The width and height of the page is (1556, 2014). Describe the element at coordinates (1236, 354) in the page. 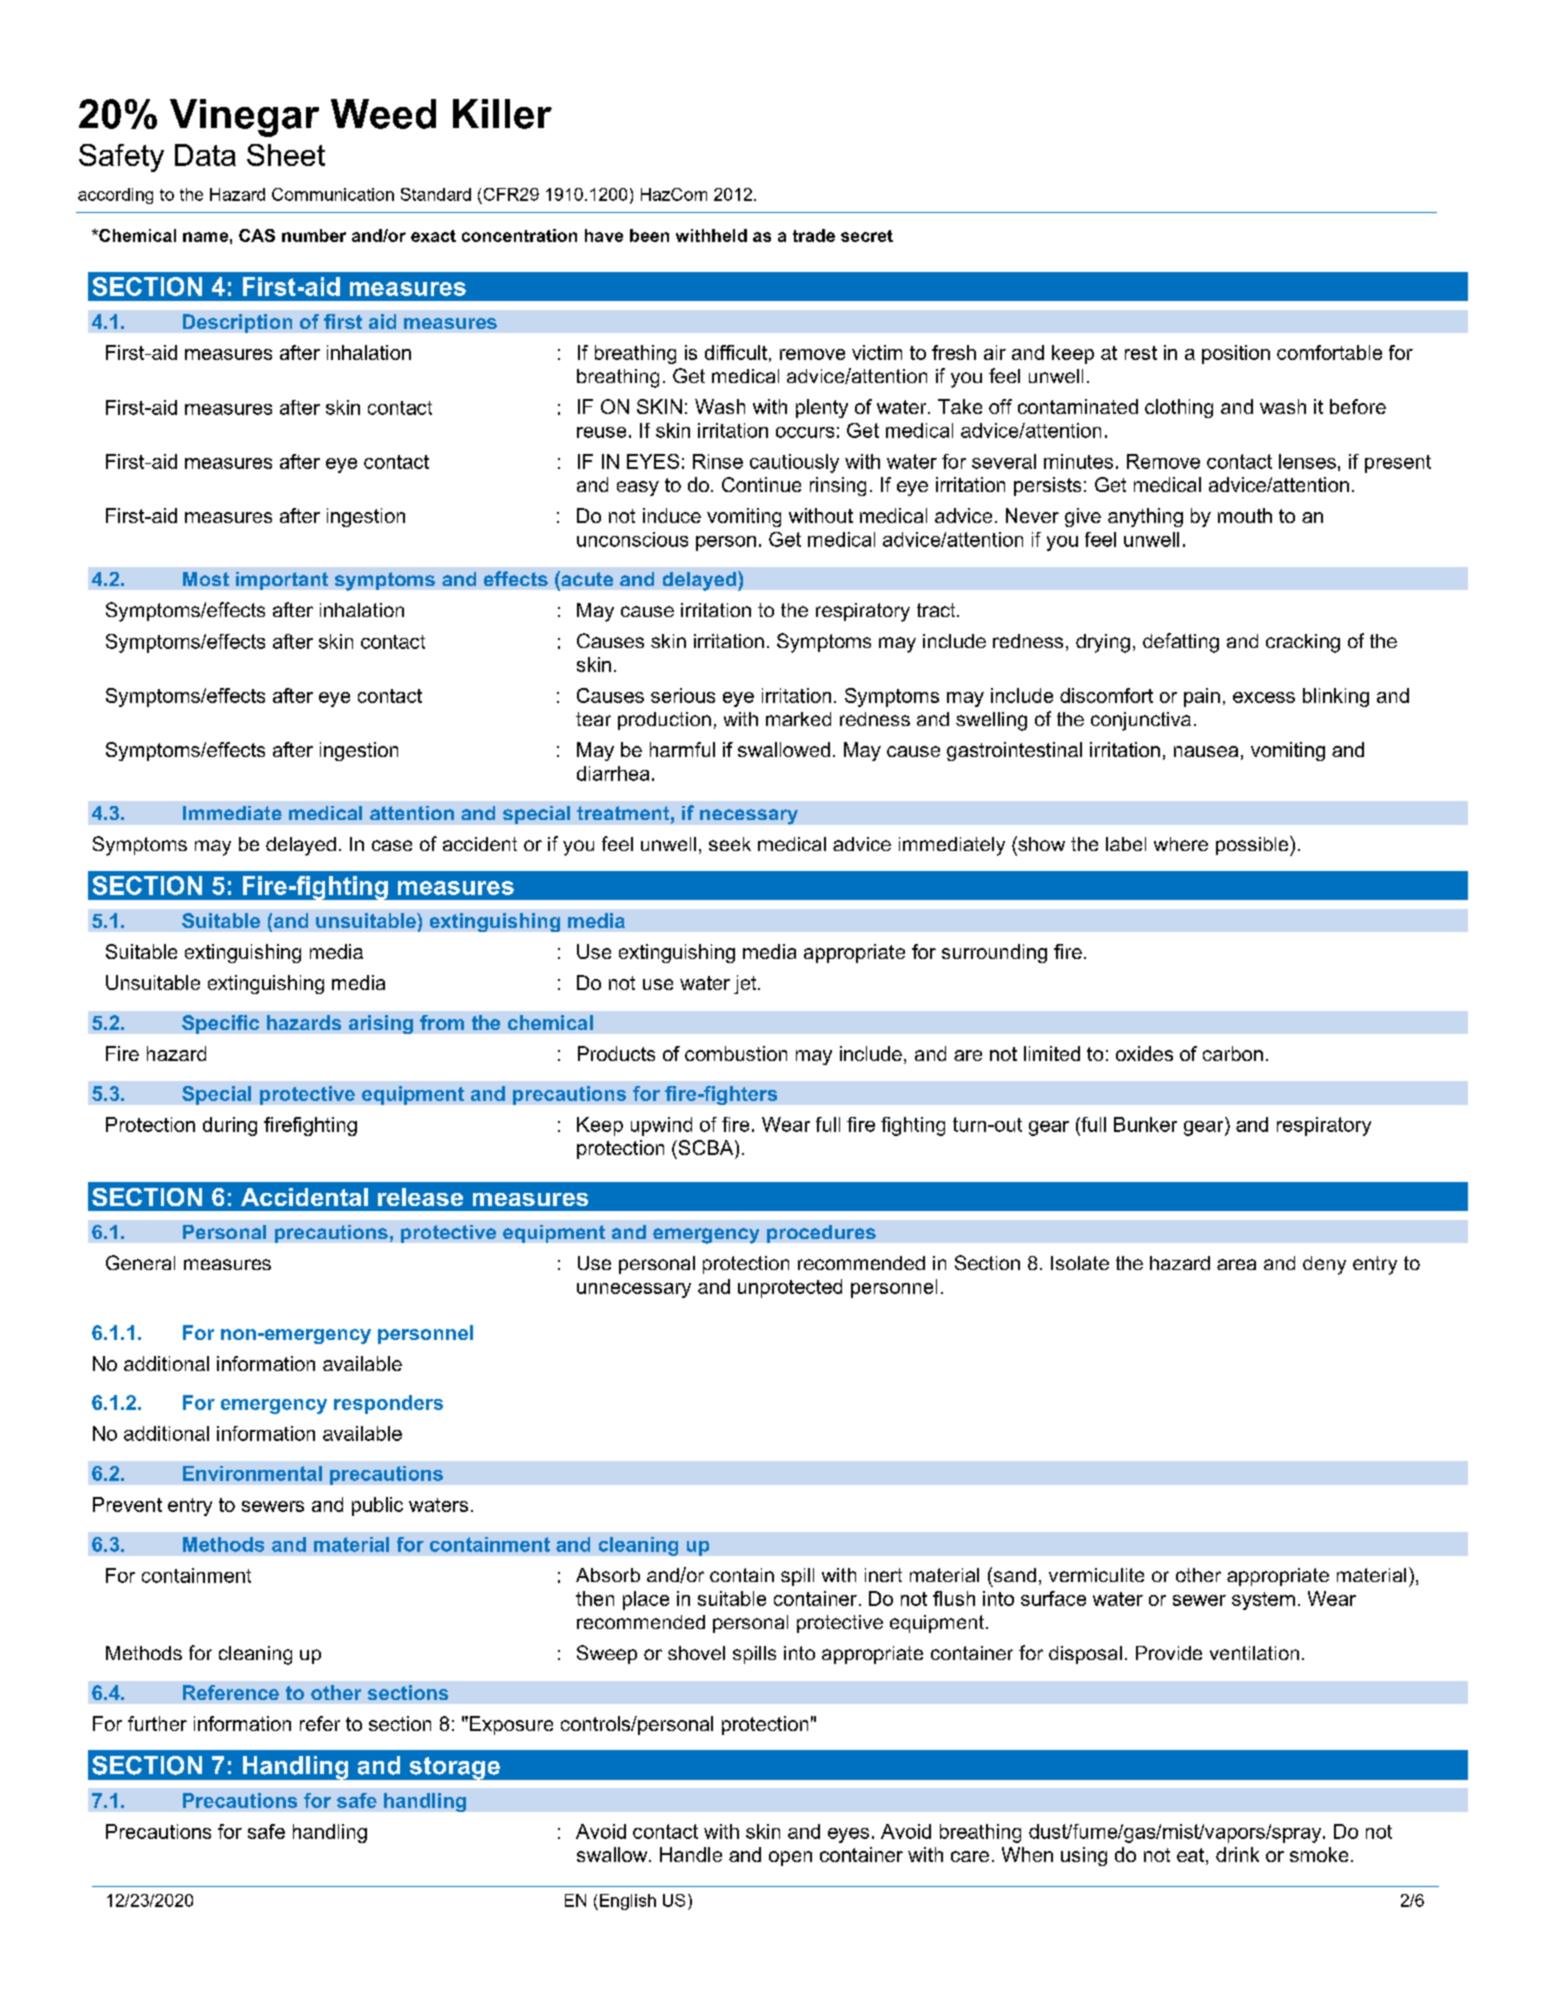

I see `position` at that location.
